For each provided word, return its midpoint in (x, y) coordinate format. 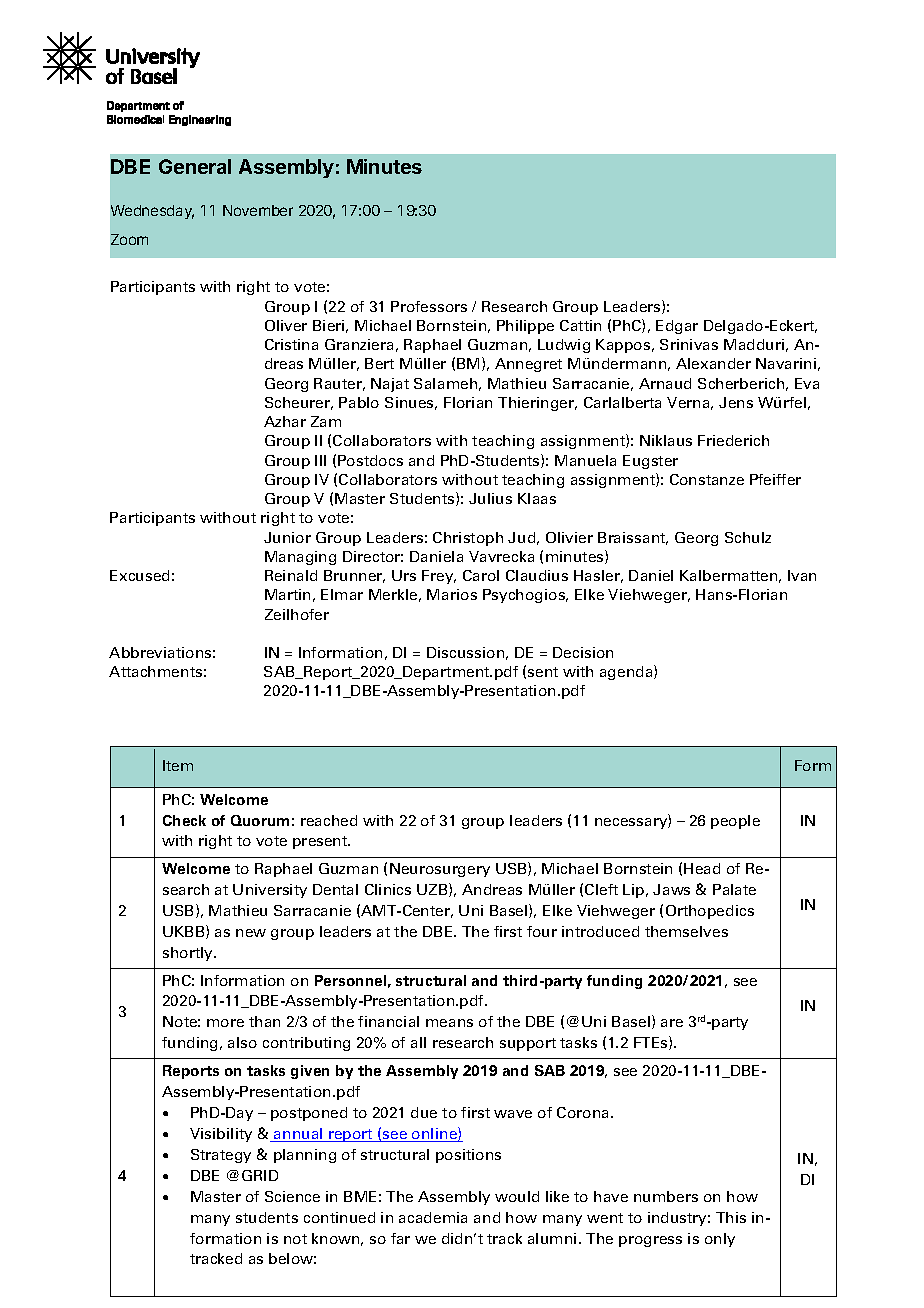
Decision (583, 652)
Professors (429, 306)
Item (178, 765)
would (517, 1196)
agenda (627, 672)
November (258, 210)
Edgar (677, 327)
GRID (260, 1175)
